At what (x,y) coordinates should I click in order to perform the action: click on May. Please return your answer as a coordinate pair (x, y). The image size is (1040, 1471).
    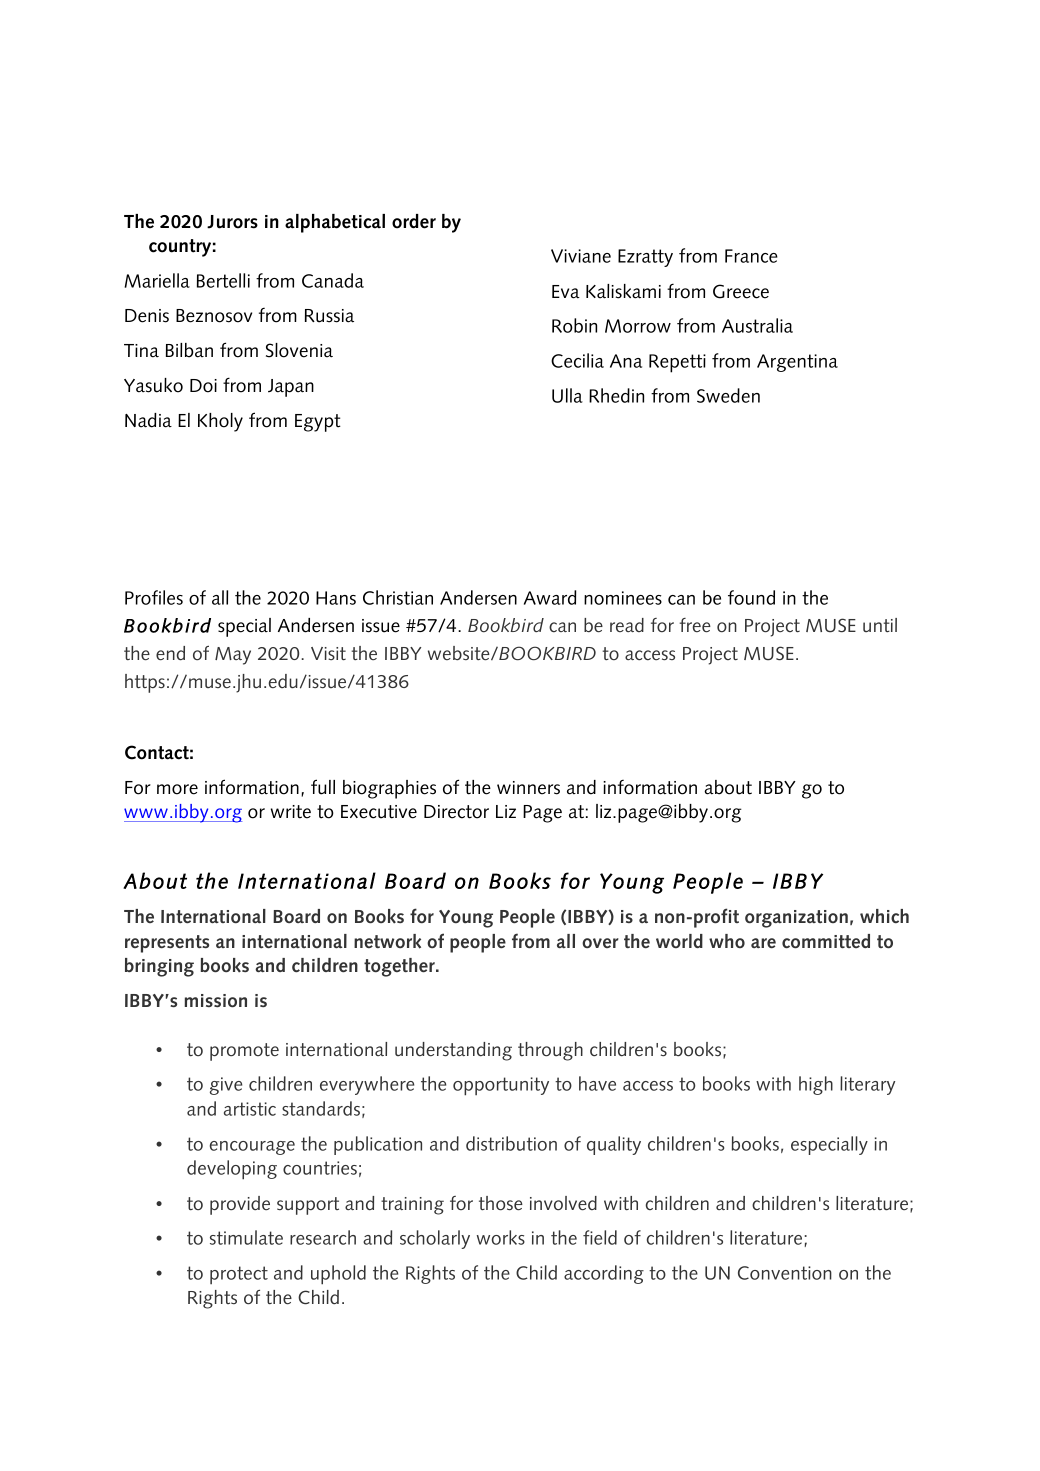
    Looking at the image, I should click on (233, 656).
